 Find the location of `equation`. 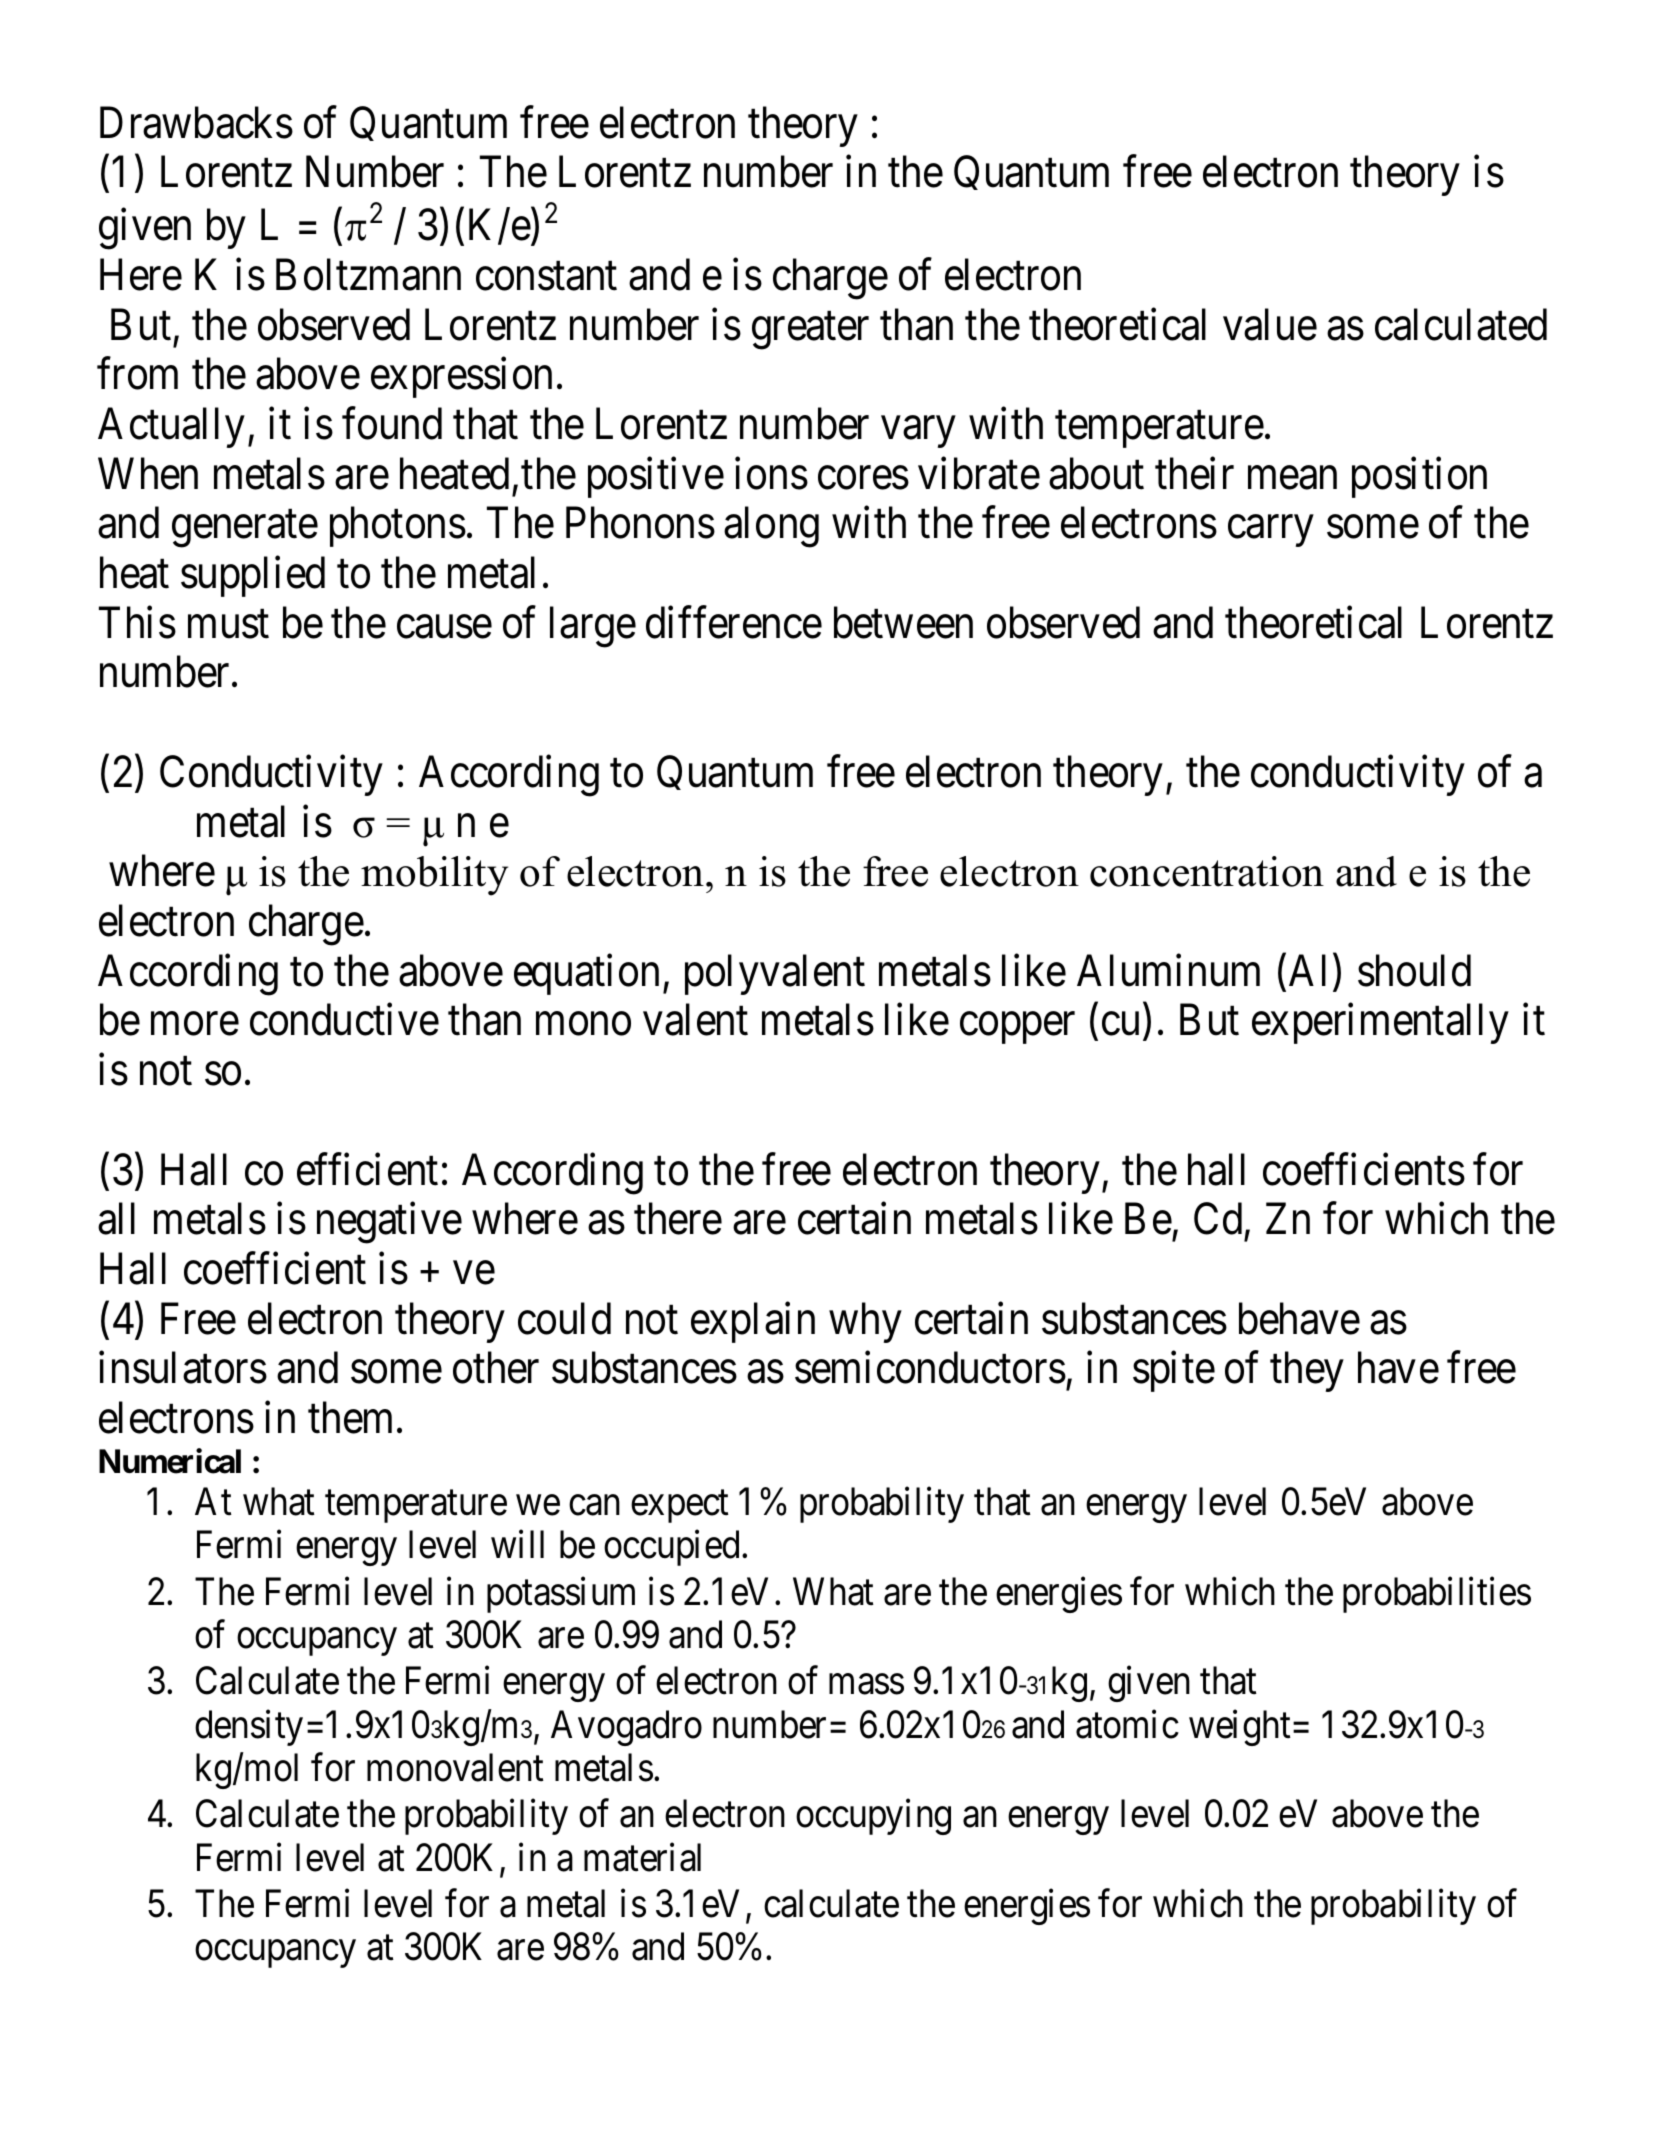

equation is located at coordinates (586, 975).
